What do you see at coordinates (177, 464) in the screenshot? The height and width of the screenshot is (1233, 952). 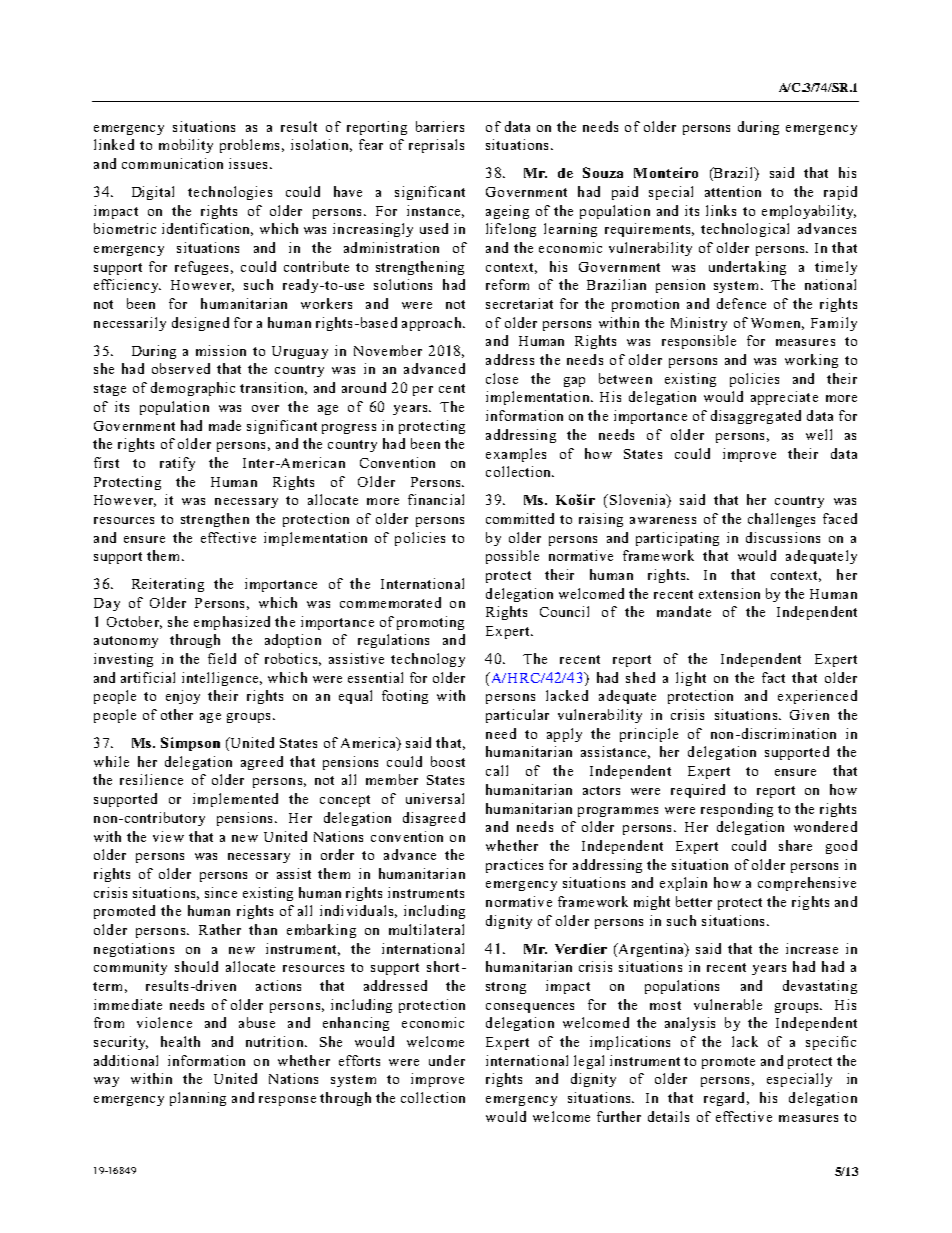 I see `ratify` at bounding box center [177, 464].
